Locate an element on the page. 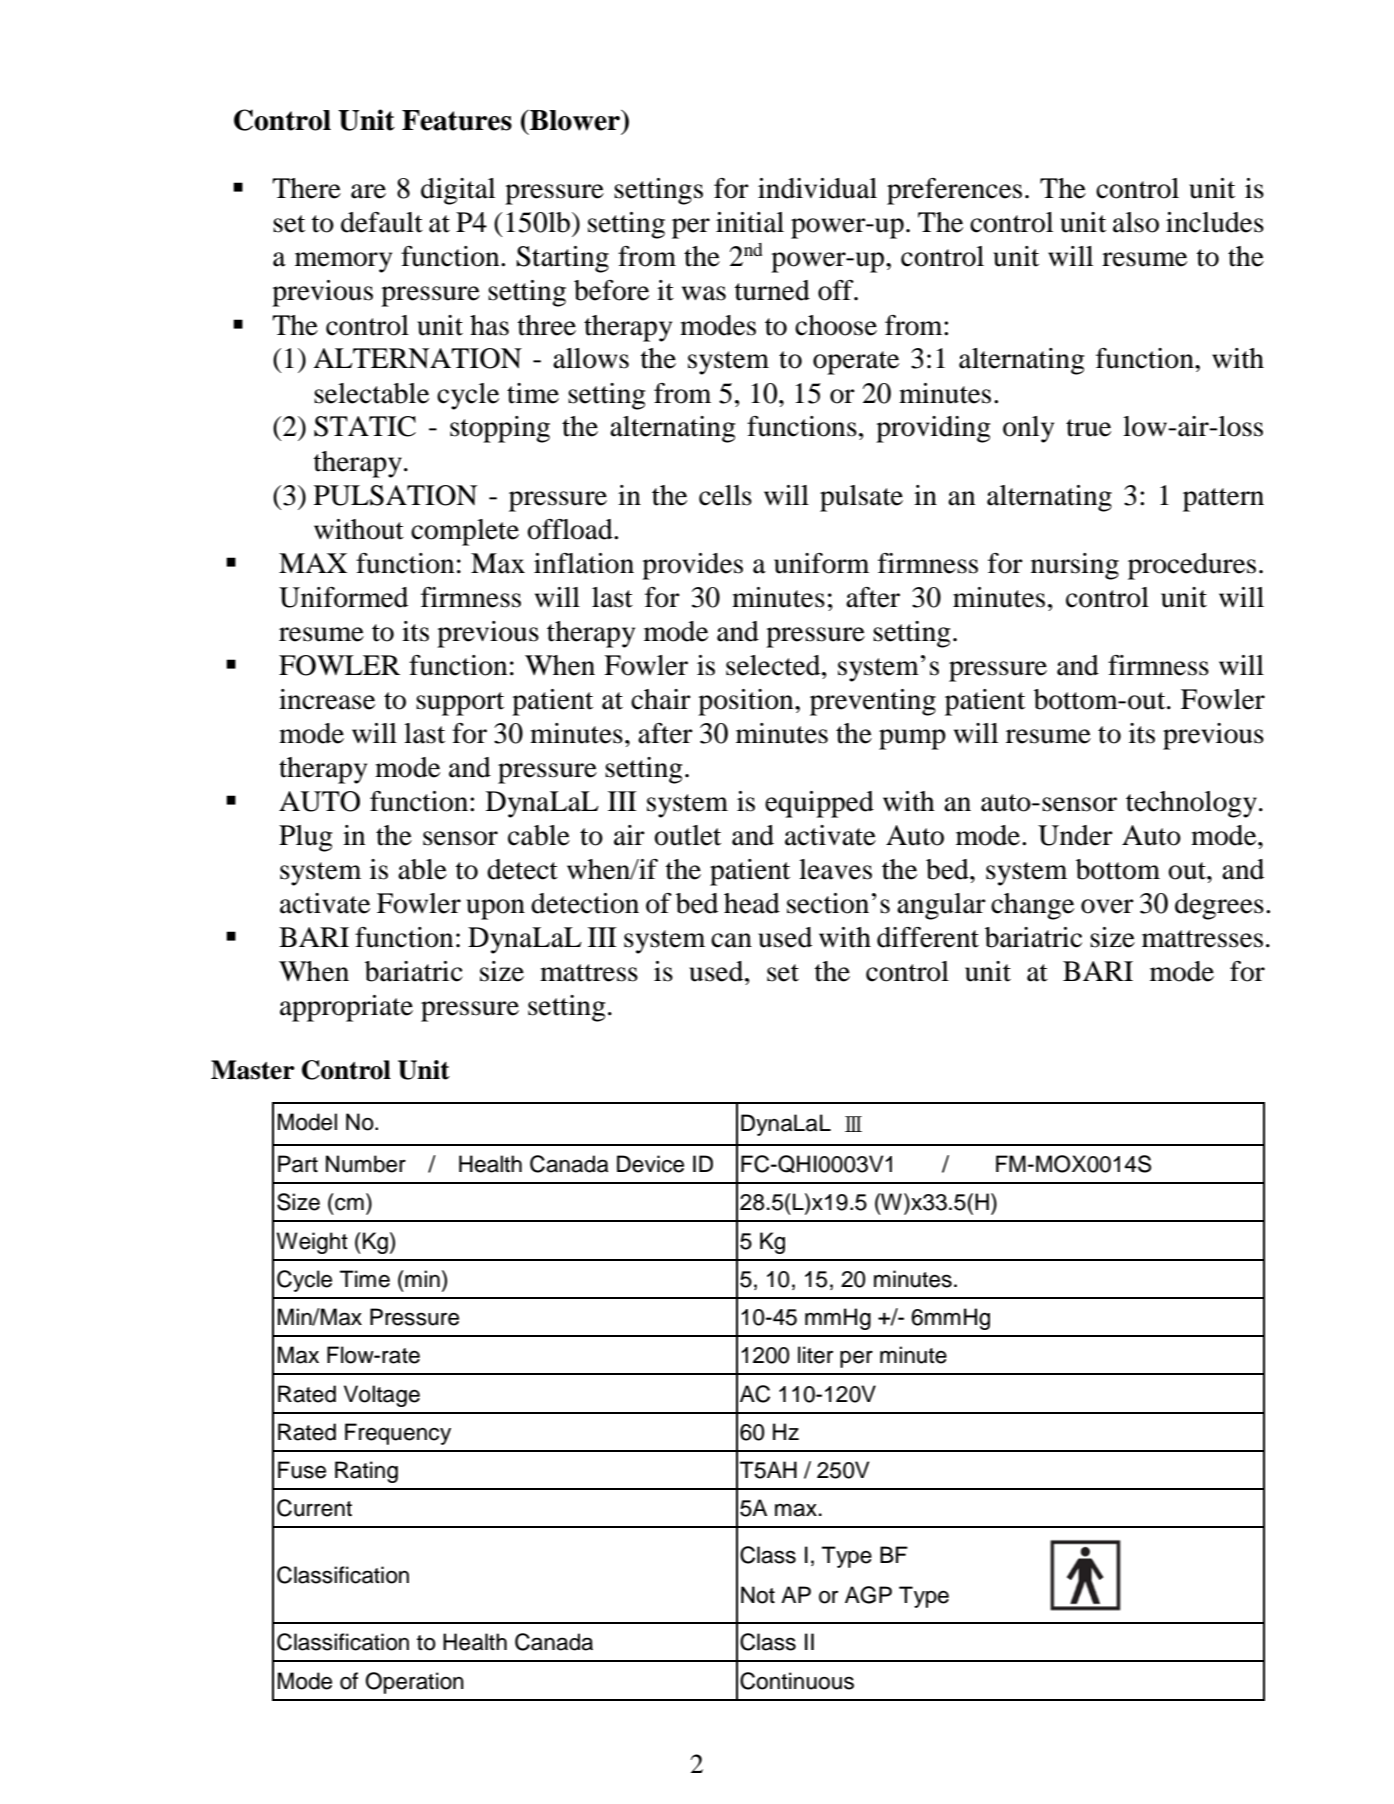  also is located at coordinates (1136, 222).
